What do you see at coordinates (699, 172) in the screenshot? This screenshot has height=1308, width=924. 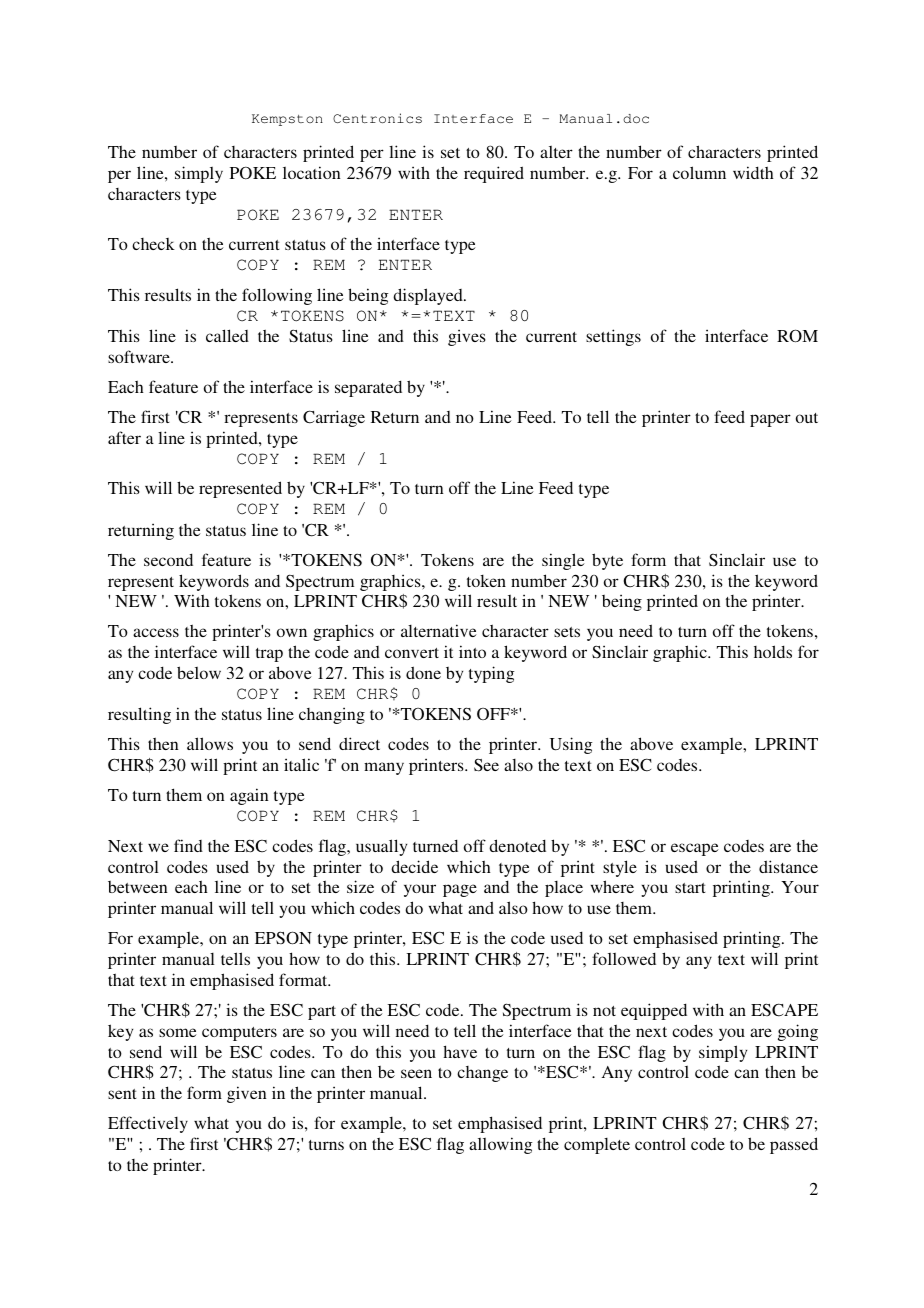 I see `column` at bounding box center [699, 172].
